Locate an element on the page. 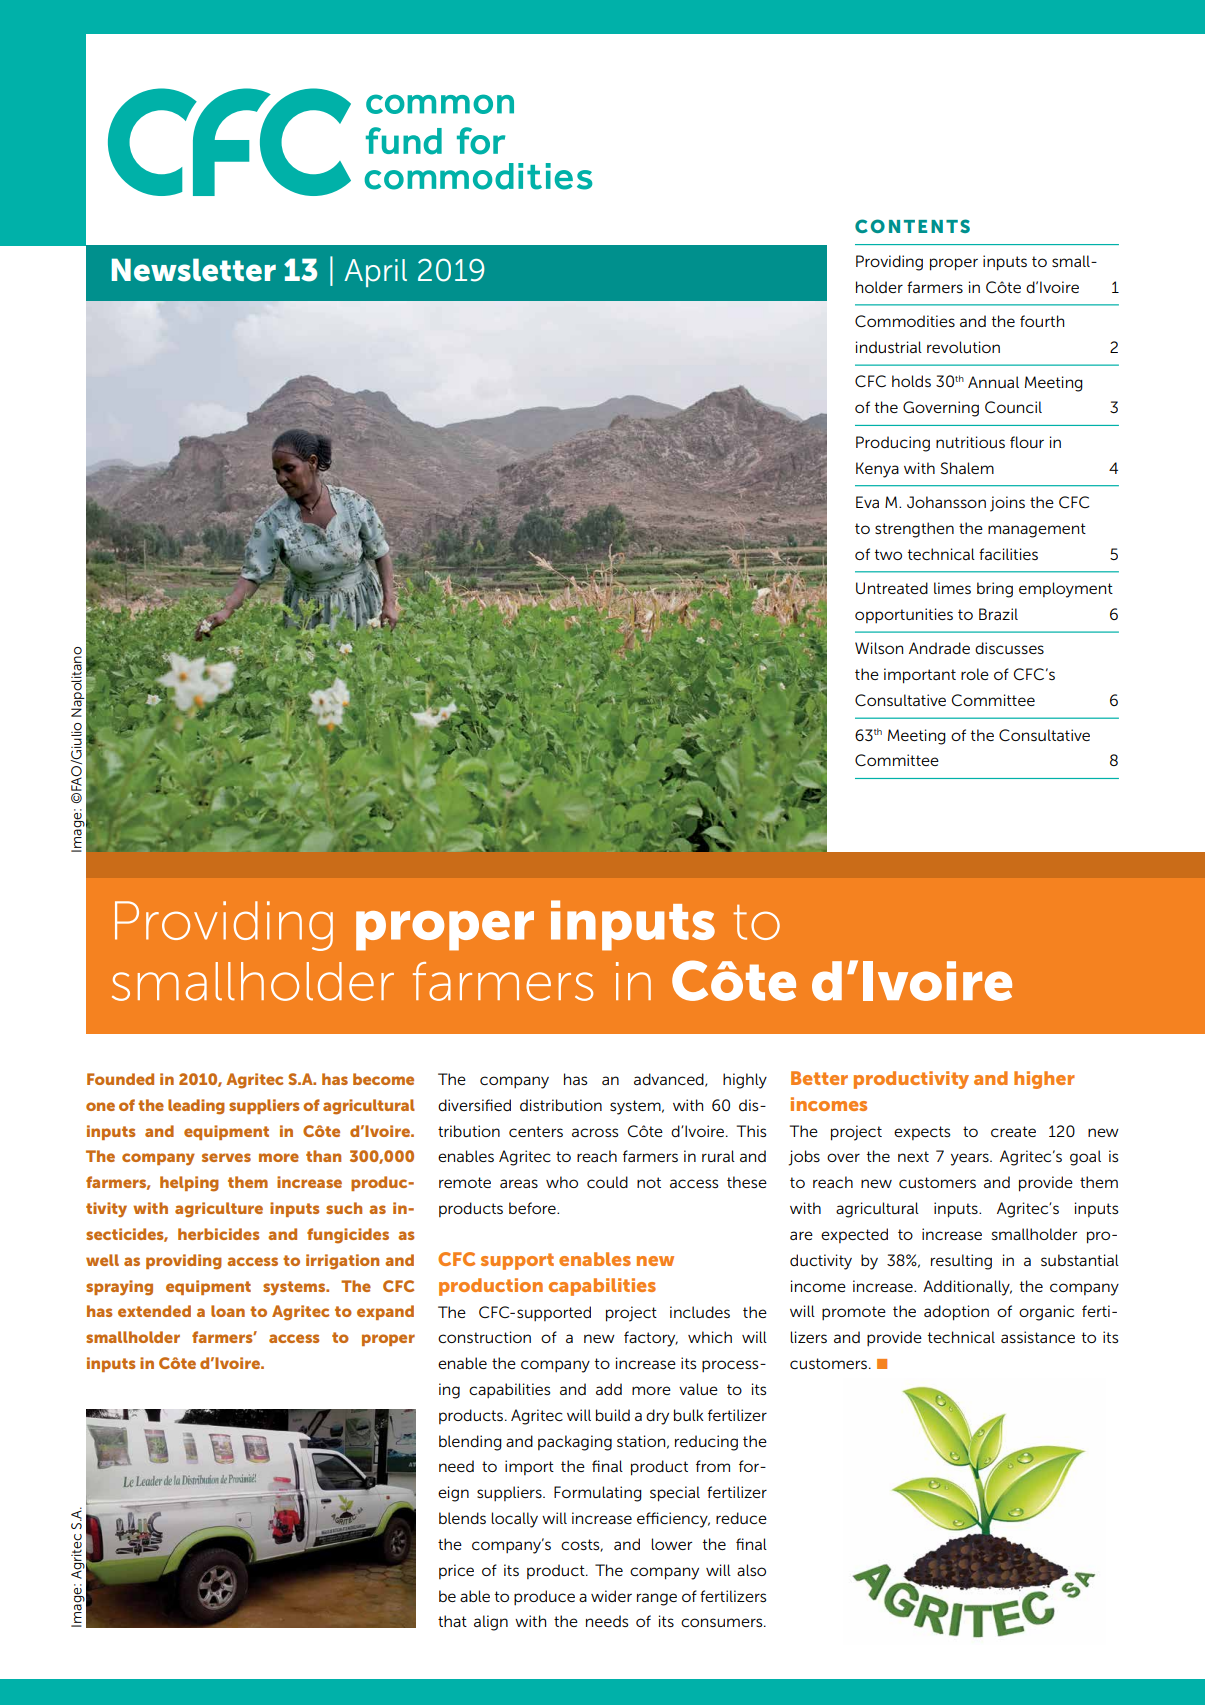 This document has height=1705, width=1205. Newsletter is located at coordinates (193, 270).
